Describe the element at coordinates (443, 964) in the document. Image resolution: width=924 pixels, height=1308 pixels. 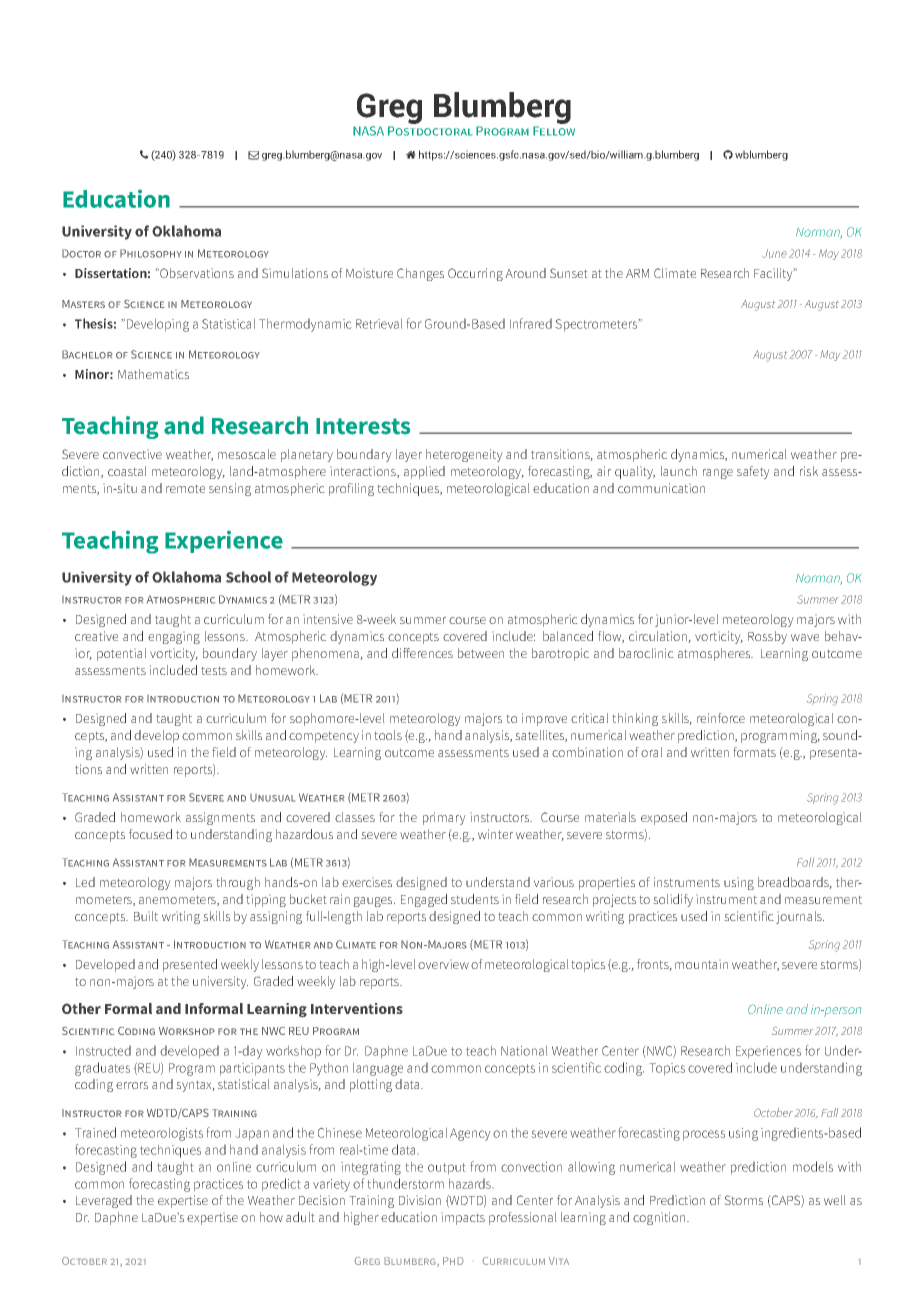
I see `overview` at that location.
